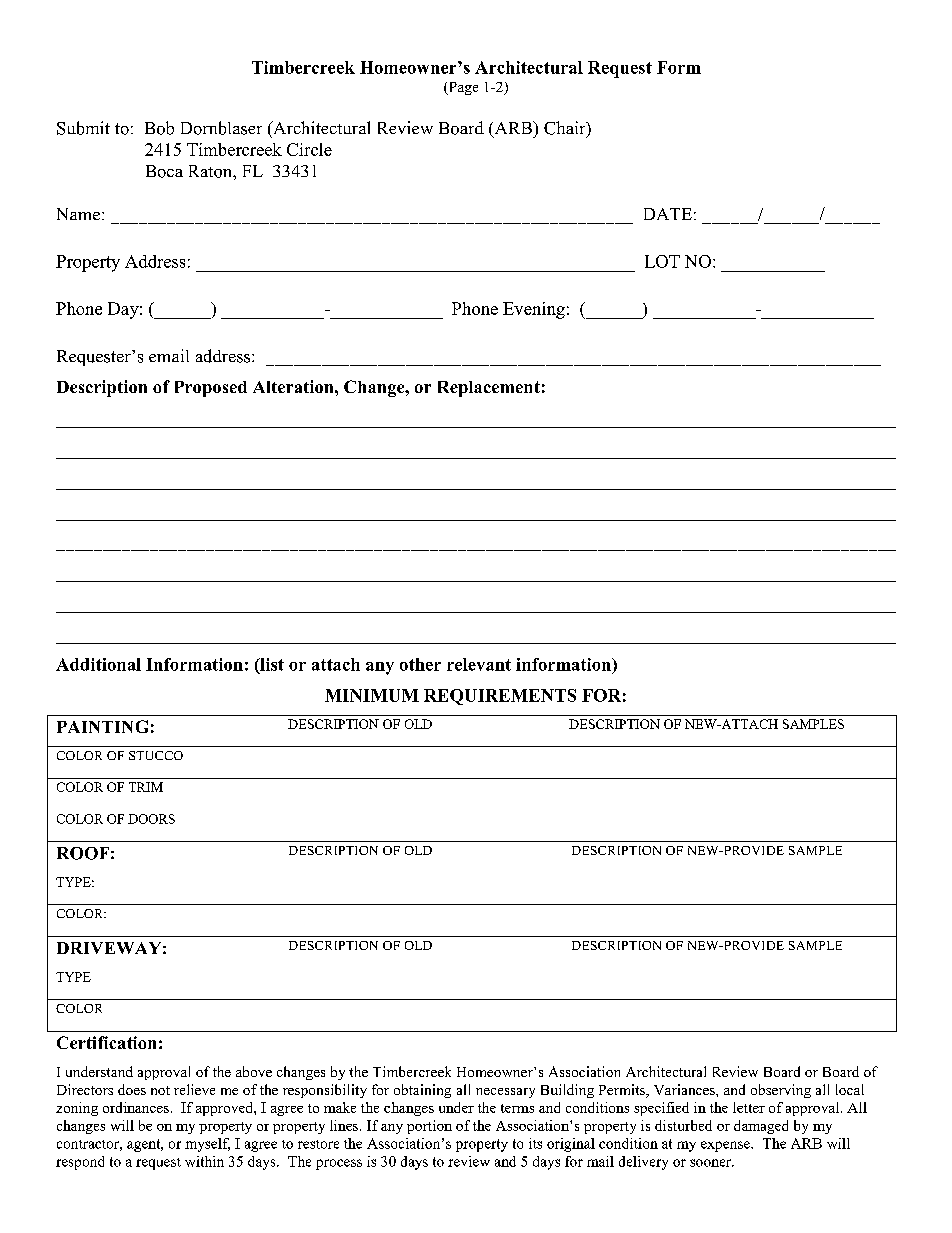  What do you see at coordinates (489, 389) in the screenshot?
I see `Replacement` at bounding box center [489, 389].
